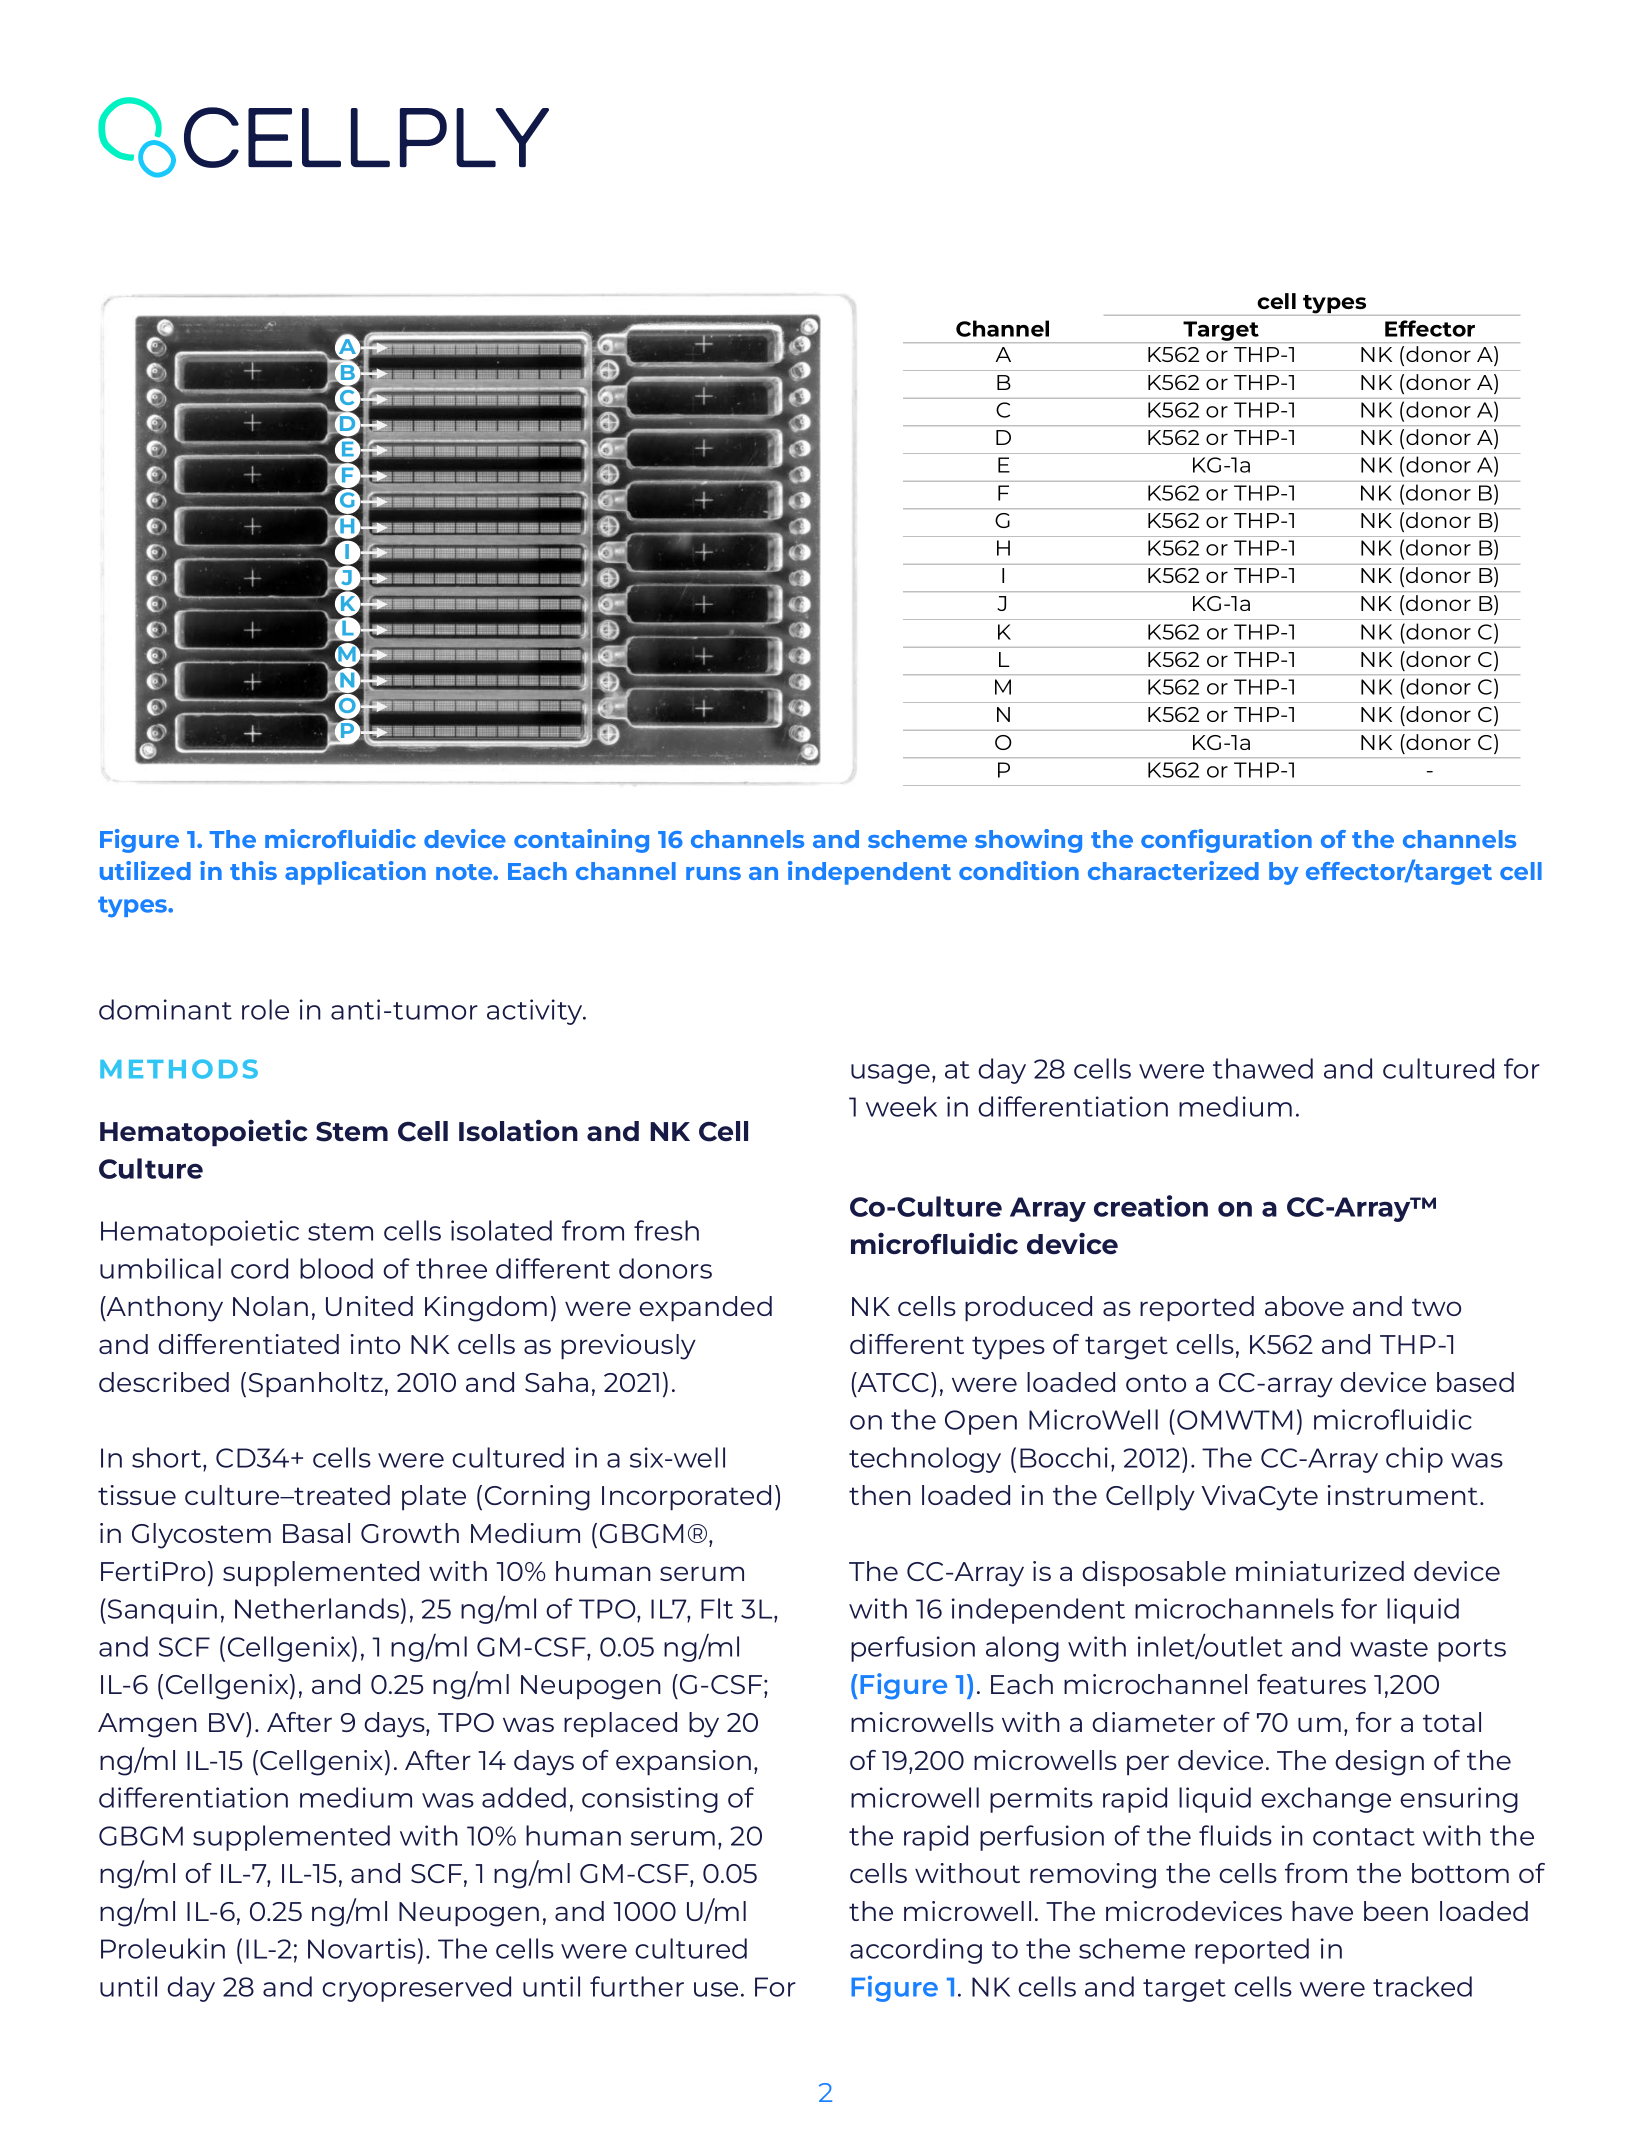 This screenshot has width=1652, height=2138. Describe the element at coordinates (892, 1382) in the screenshot. I see `ATCC` at that location.
